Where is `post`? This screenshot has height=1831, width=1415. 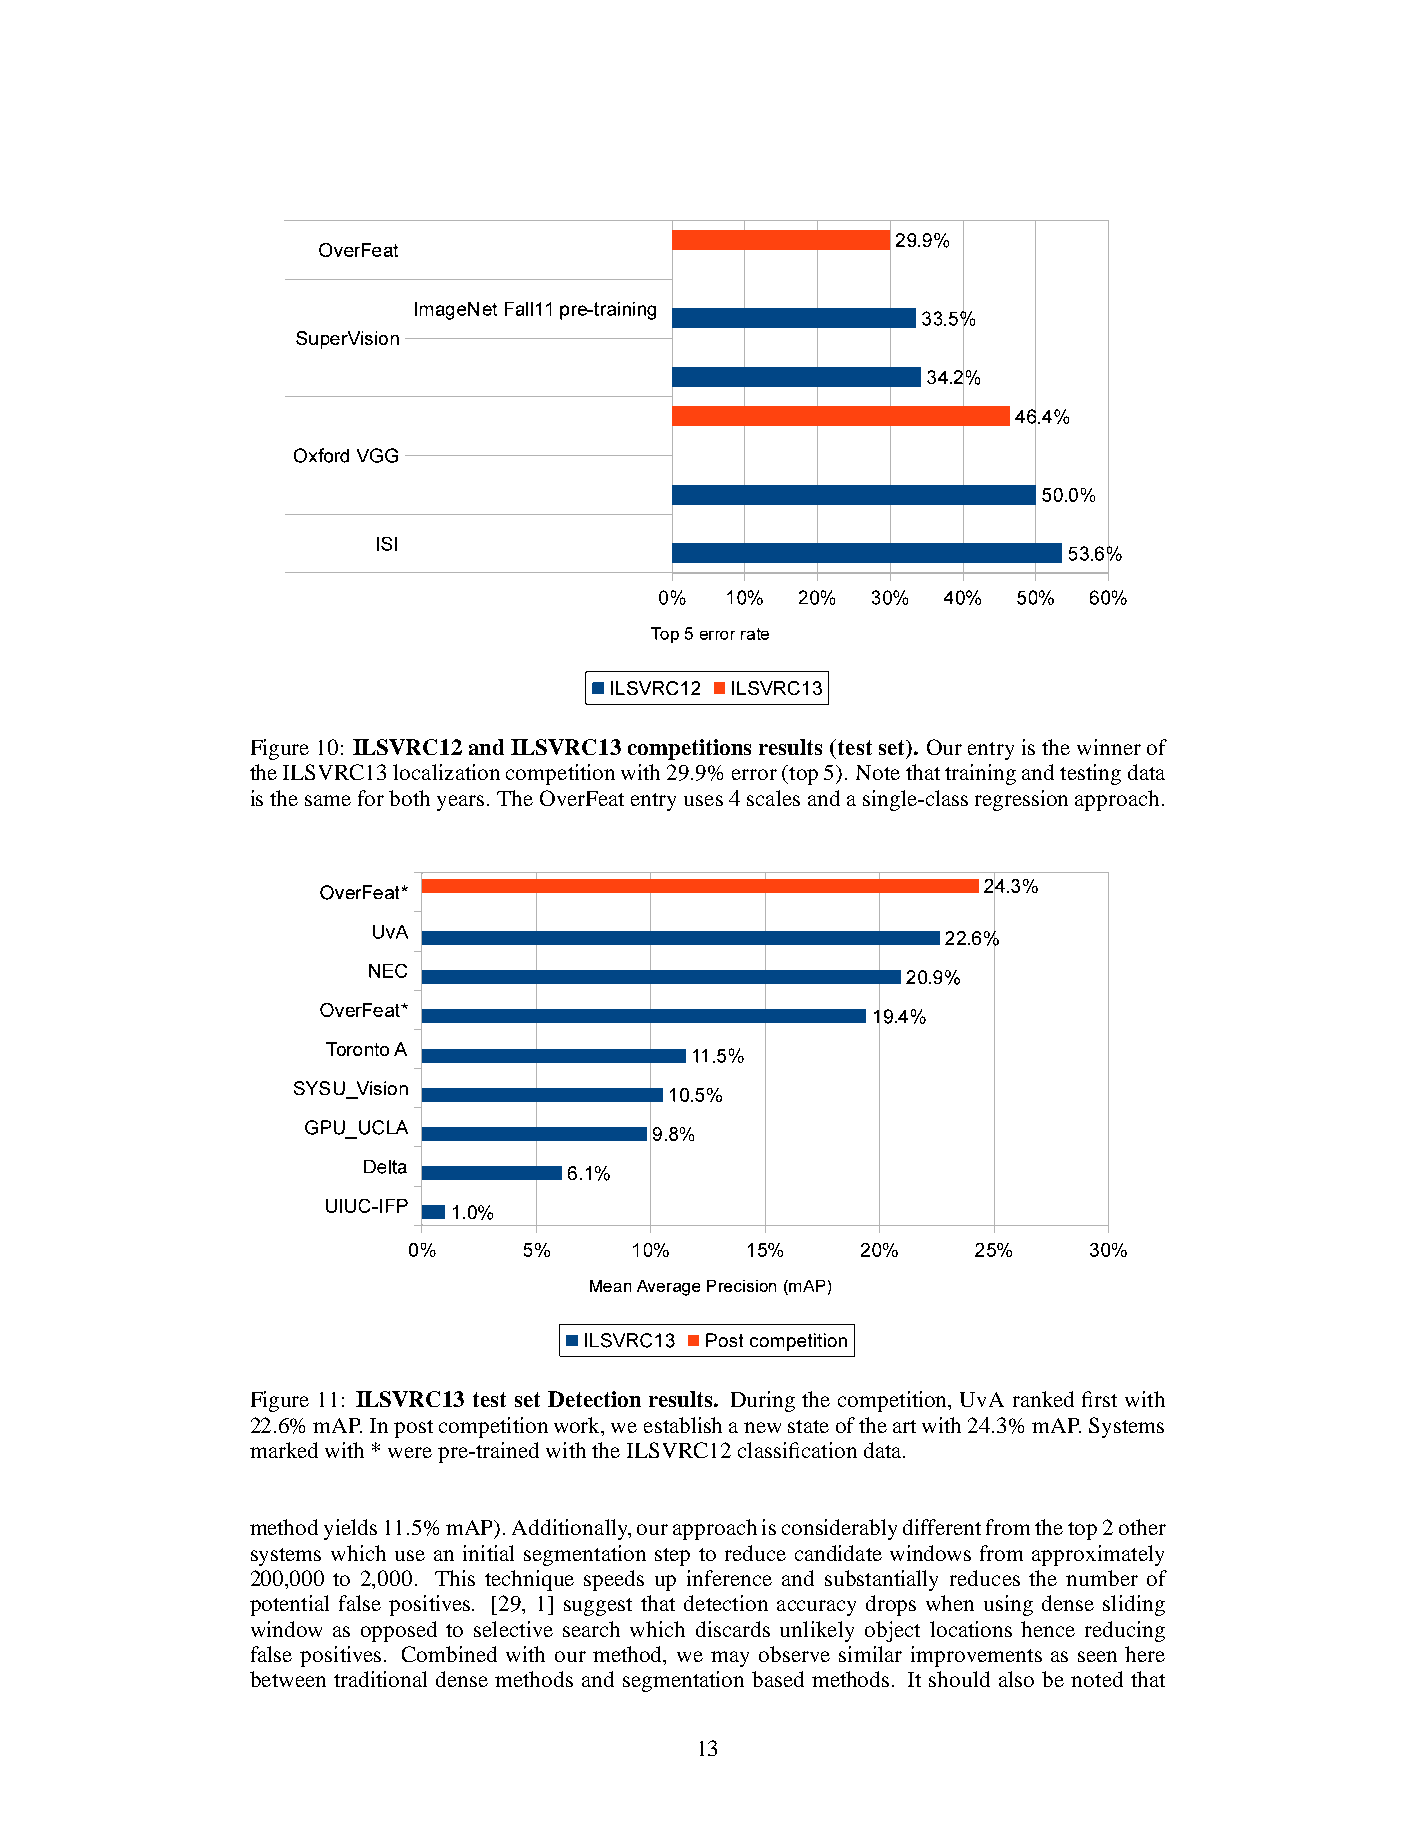
post is located at coordinates (413, 1429).
